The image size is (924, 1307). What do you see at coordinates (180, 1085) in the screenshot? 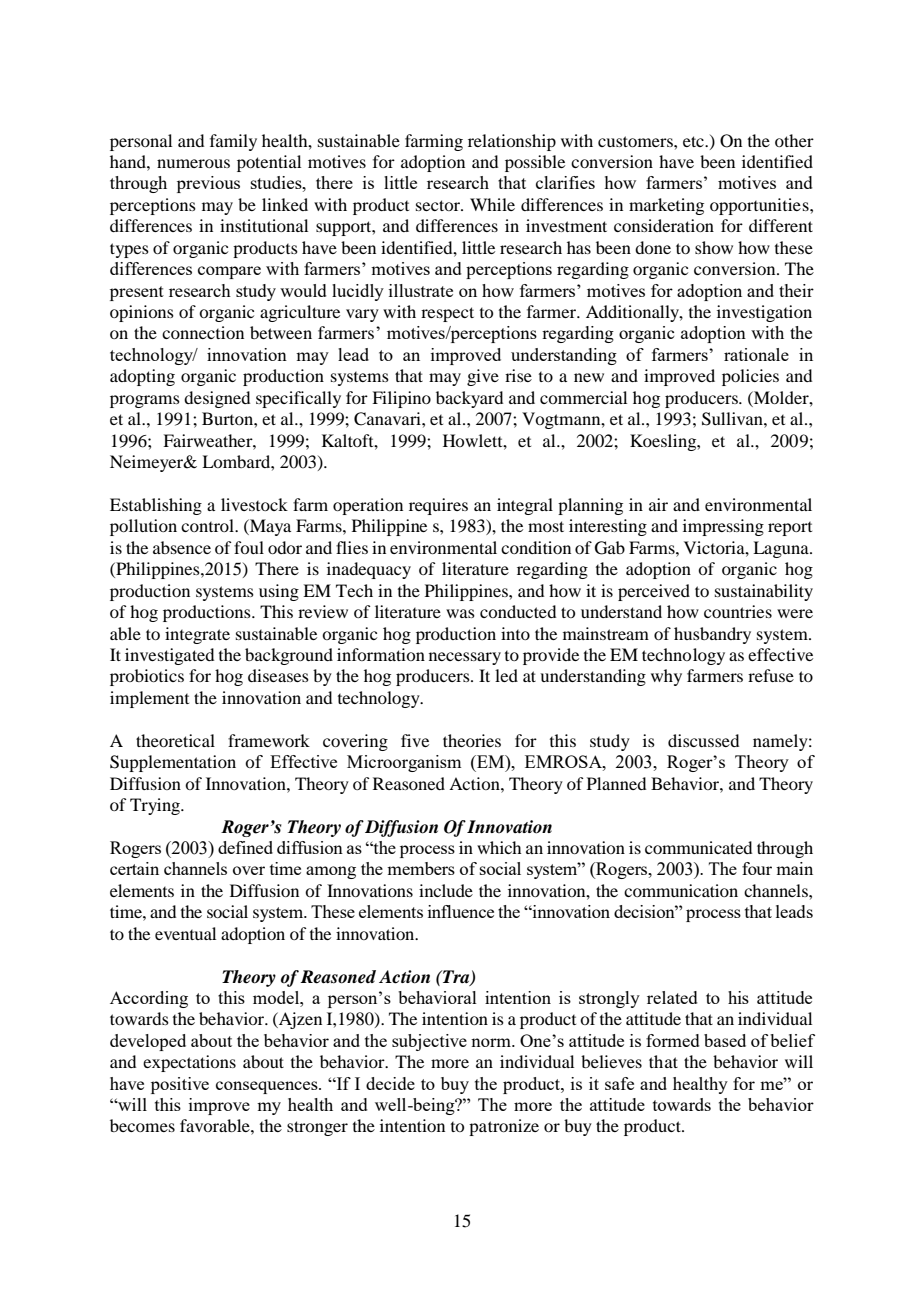
I see `positive` at bounding box center [180, 1085].
